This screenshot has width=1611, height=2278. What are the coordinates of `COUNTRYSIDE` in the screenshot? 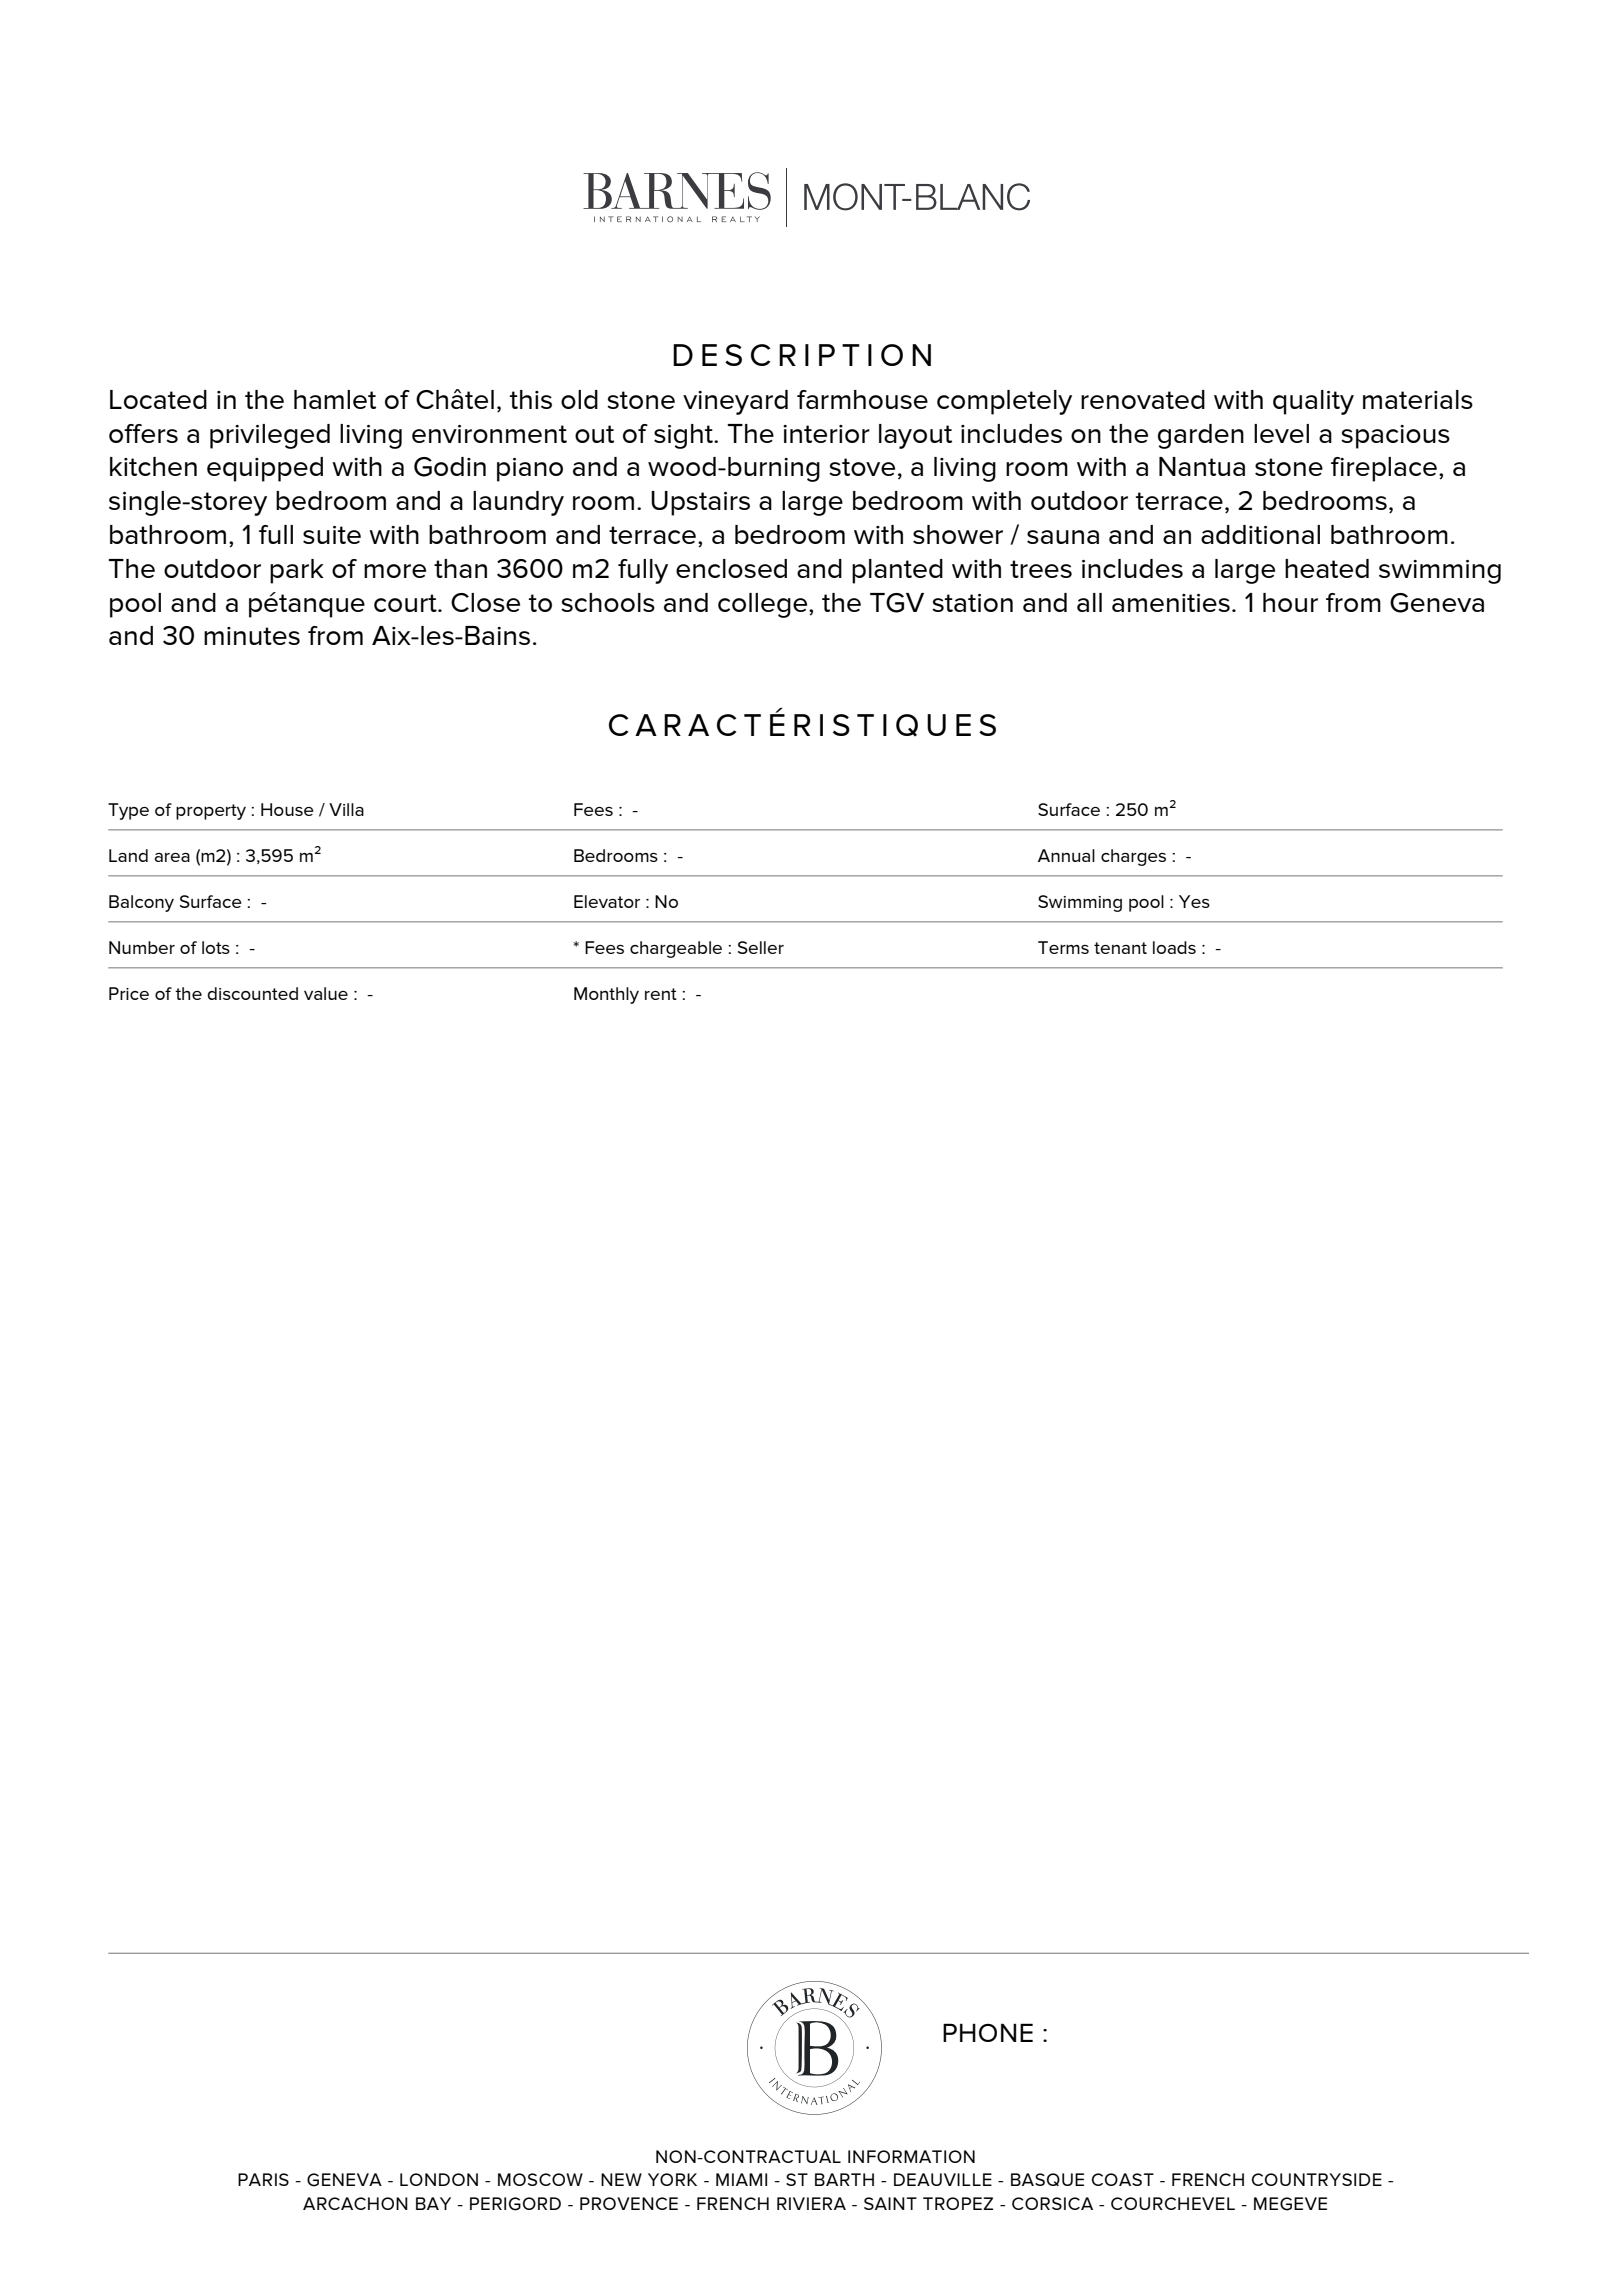 It's located at (1317, 2179).
